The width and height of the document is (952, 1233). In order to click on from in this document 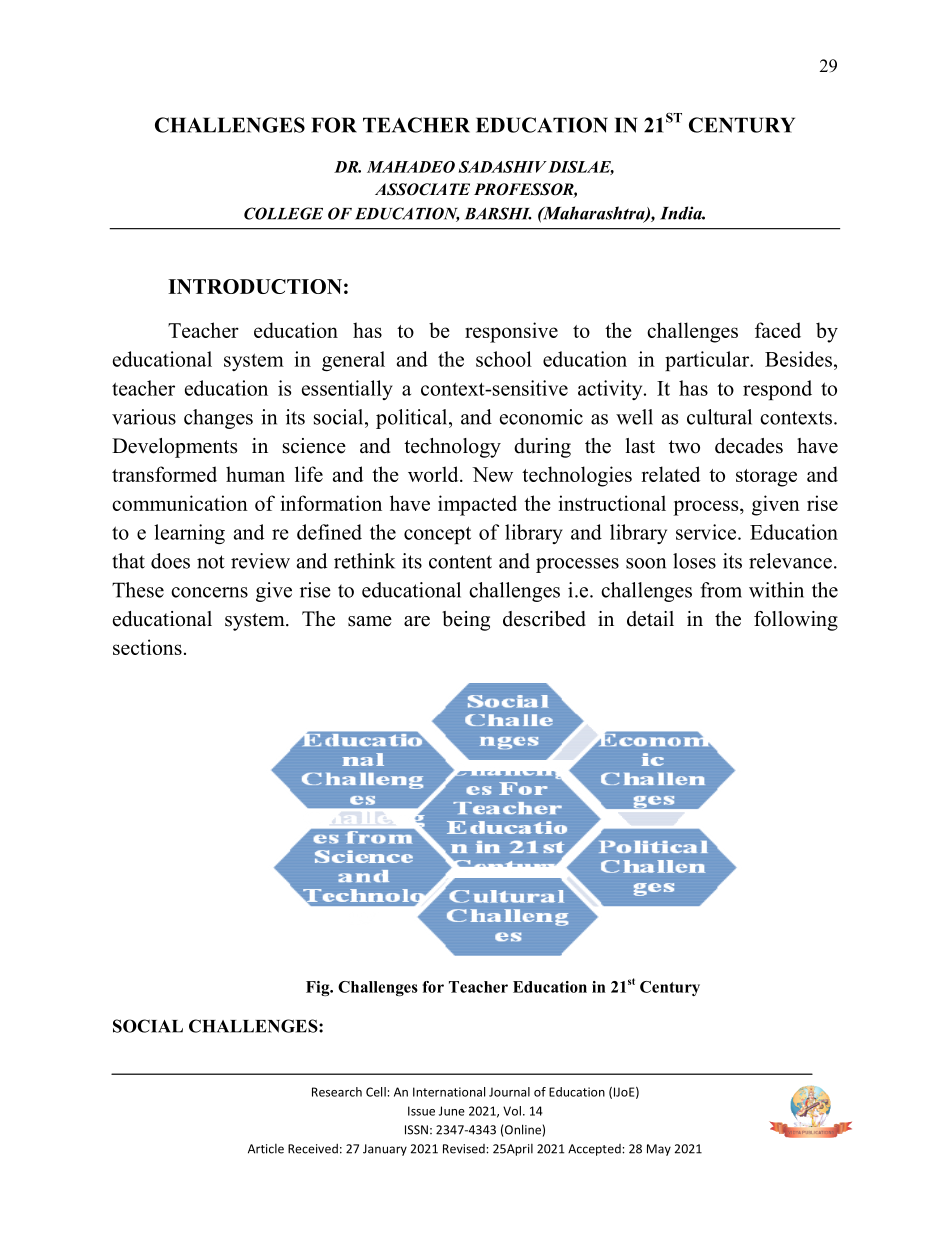, I will do `click(721, 590)`.
